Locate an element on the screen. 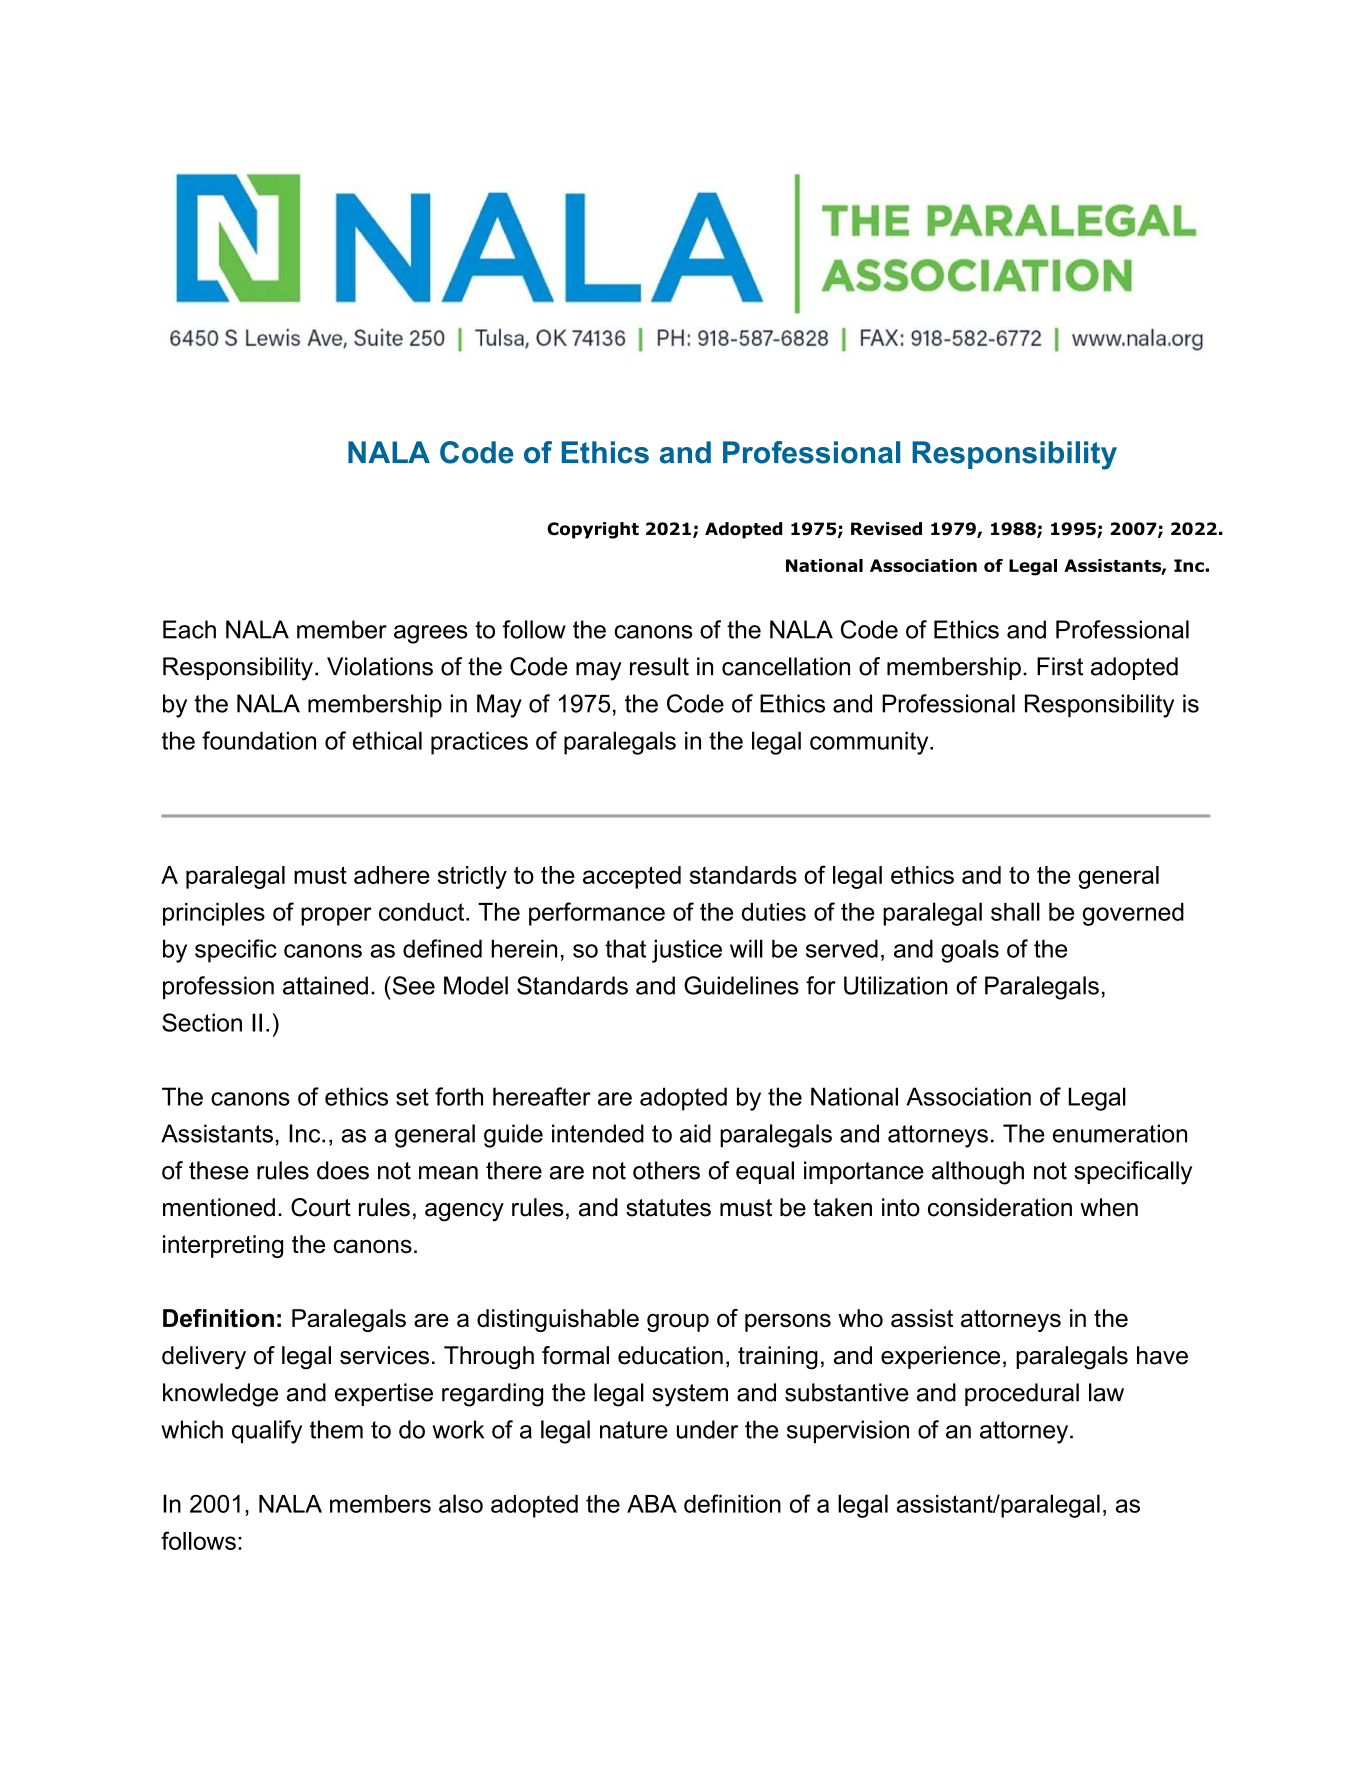 This screenshot has width=1372, height=1776. attained is located at coordinates (325, 985).
